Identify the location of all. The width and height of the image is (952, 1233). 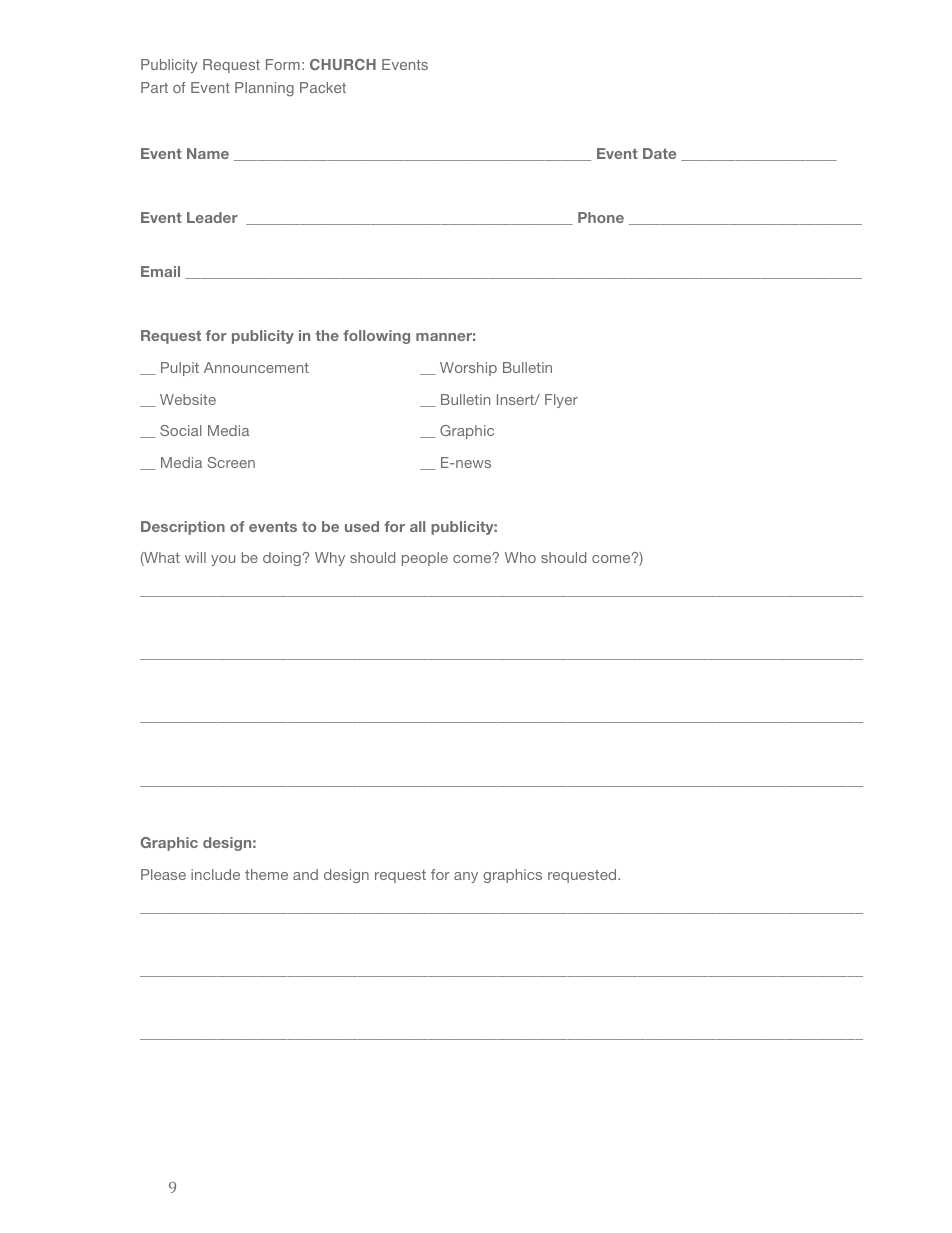
(417, 526).
